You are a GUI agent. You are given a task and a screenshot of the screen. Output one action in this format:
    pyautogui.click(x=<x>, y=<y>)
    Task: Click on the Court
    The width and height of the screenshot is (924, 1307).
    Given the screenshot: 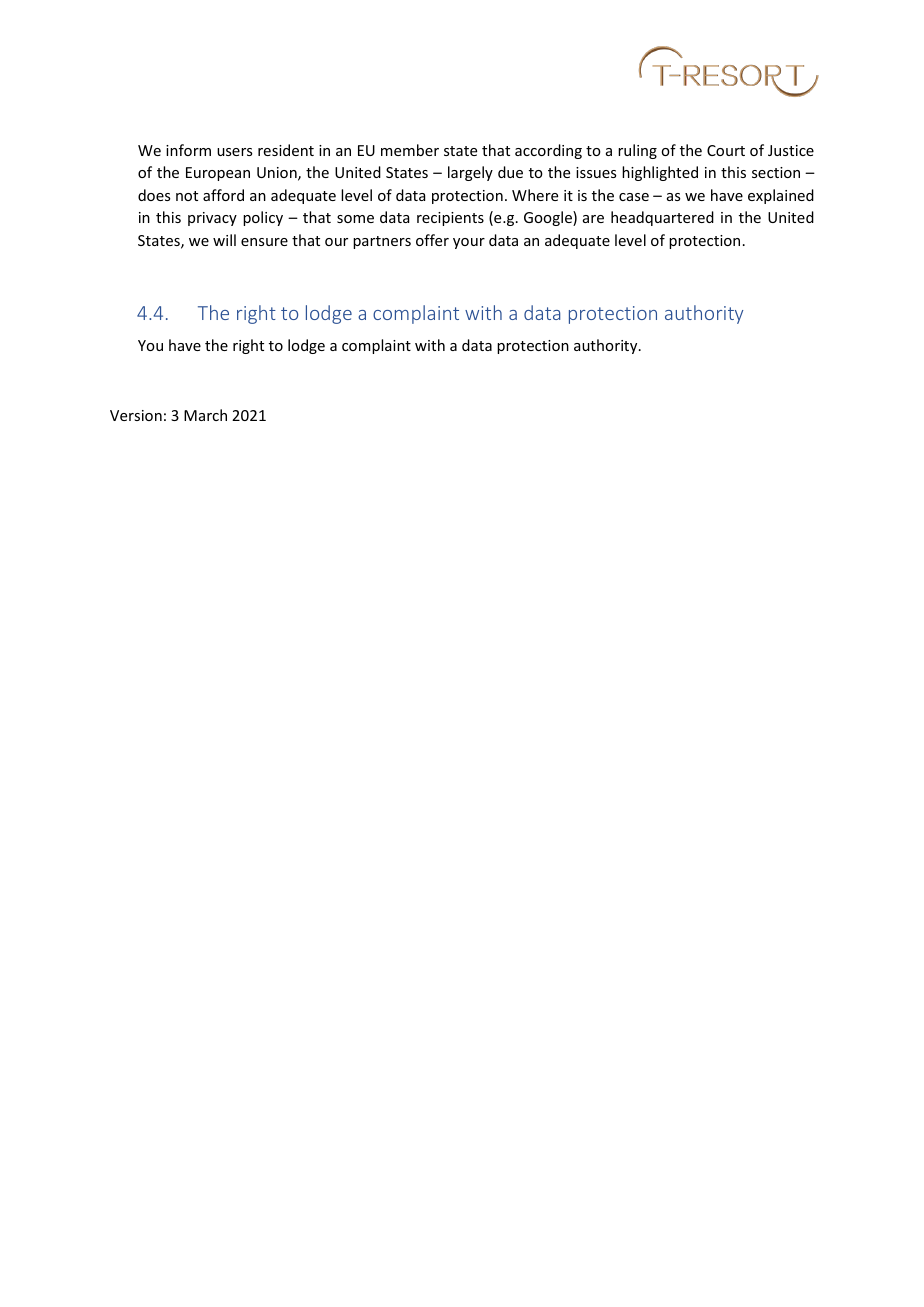 What is the action you would take?
    pyautogui.click(x=726, y=150)
